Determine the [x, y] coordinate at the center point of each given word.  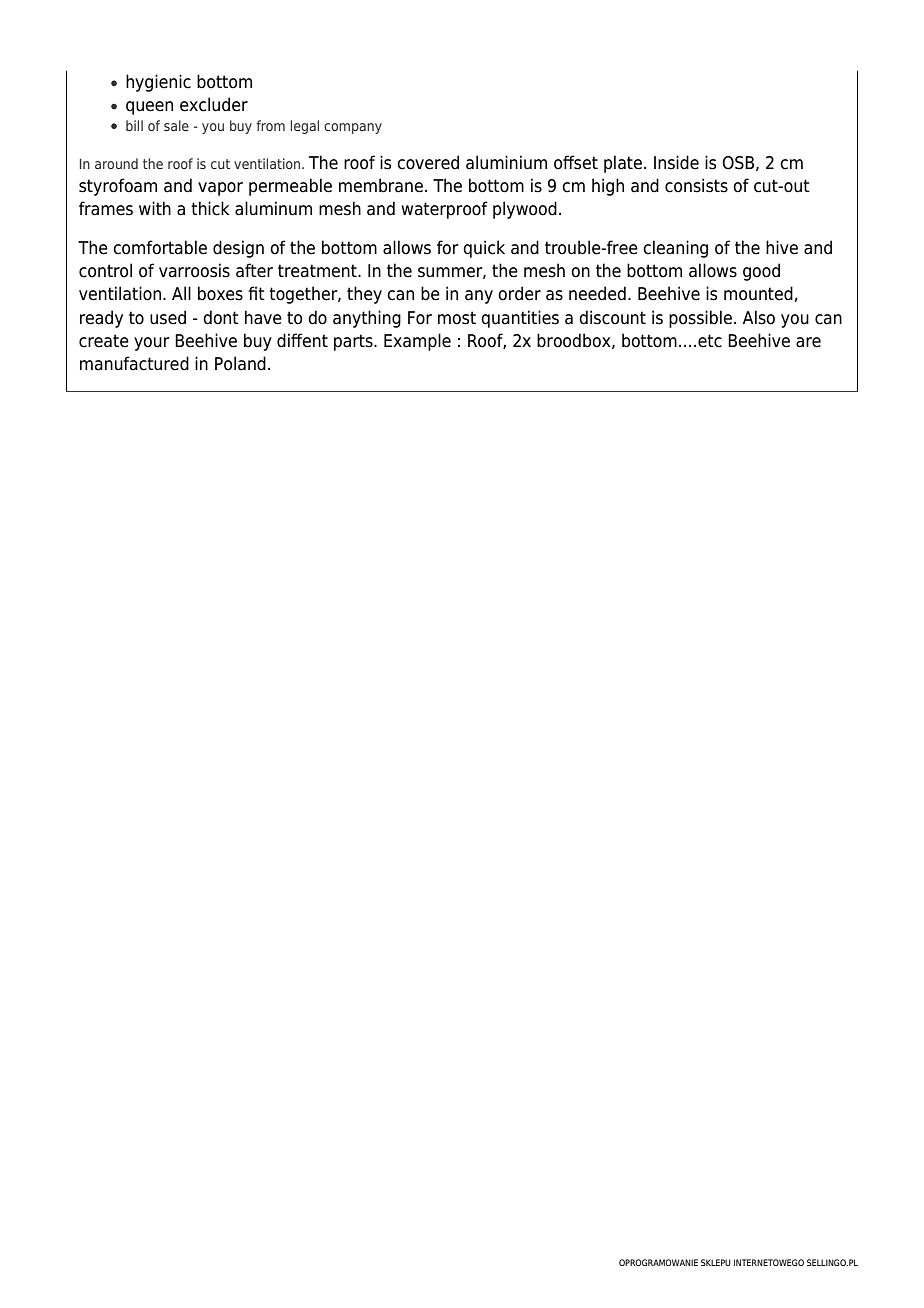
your [152, 344]
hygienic [158, 83]
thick [210, 208]
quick [484, 249]
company [353, 128]
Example [417, 342]
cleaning [675, 249]
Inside [676, 162]
